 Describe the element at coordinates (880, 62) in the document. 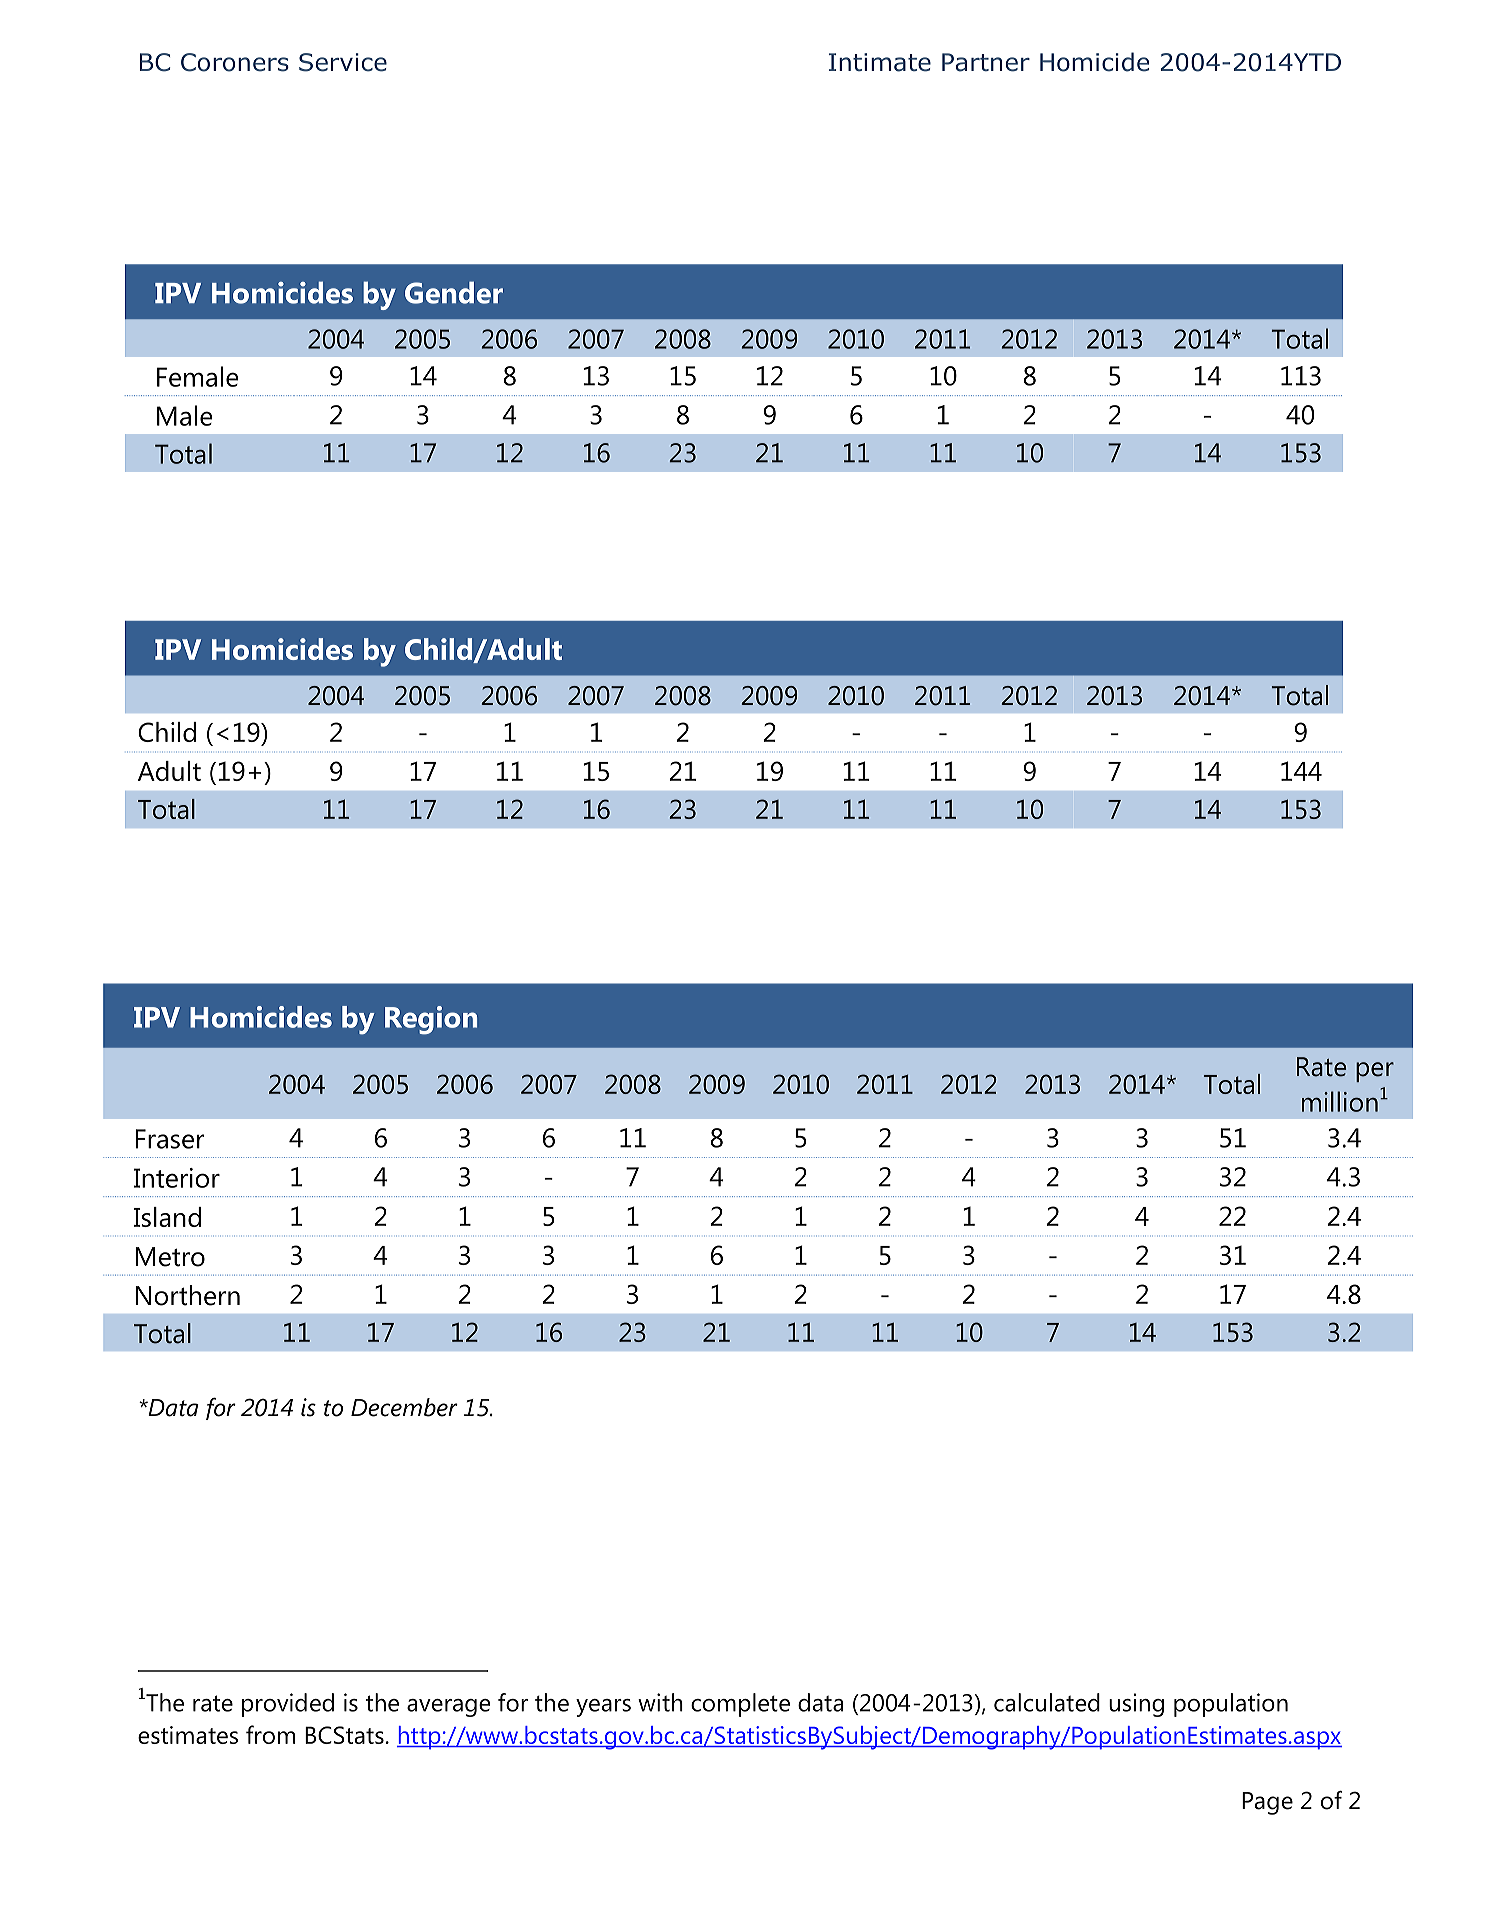

I see `Intimate` at that location.
